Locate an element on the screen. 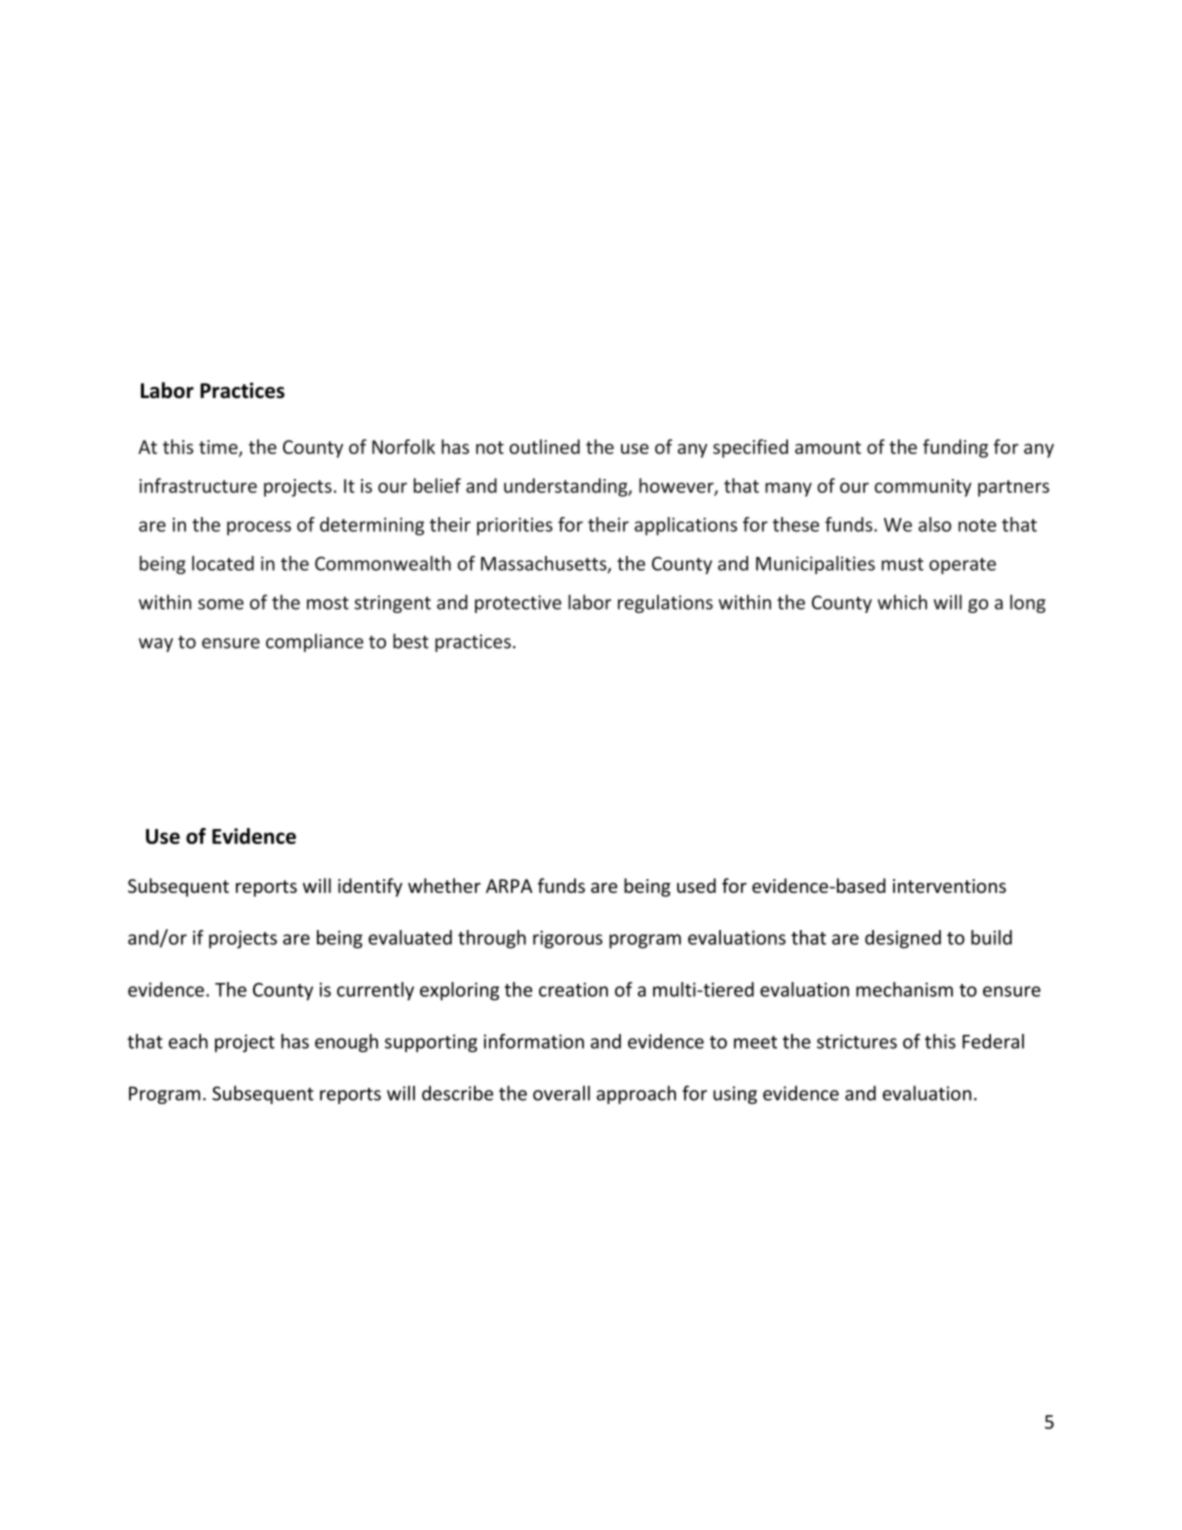 The width and height of the screenshot is (1182, 1530). time is located at coordinates (219, 448).
